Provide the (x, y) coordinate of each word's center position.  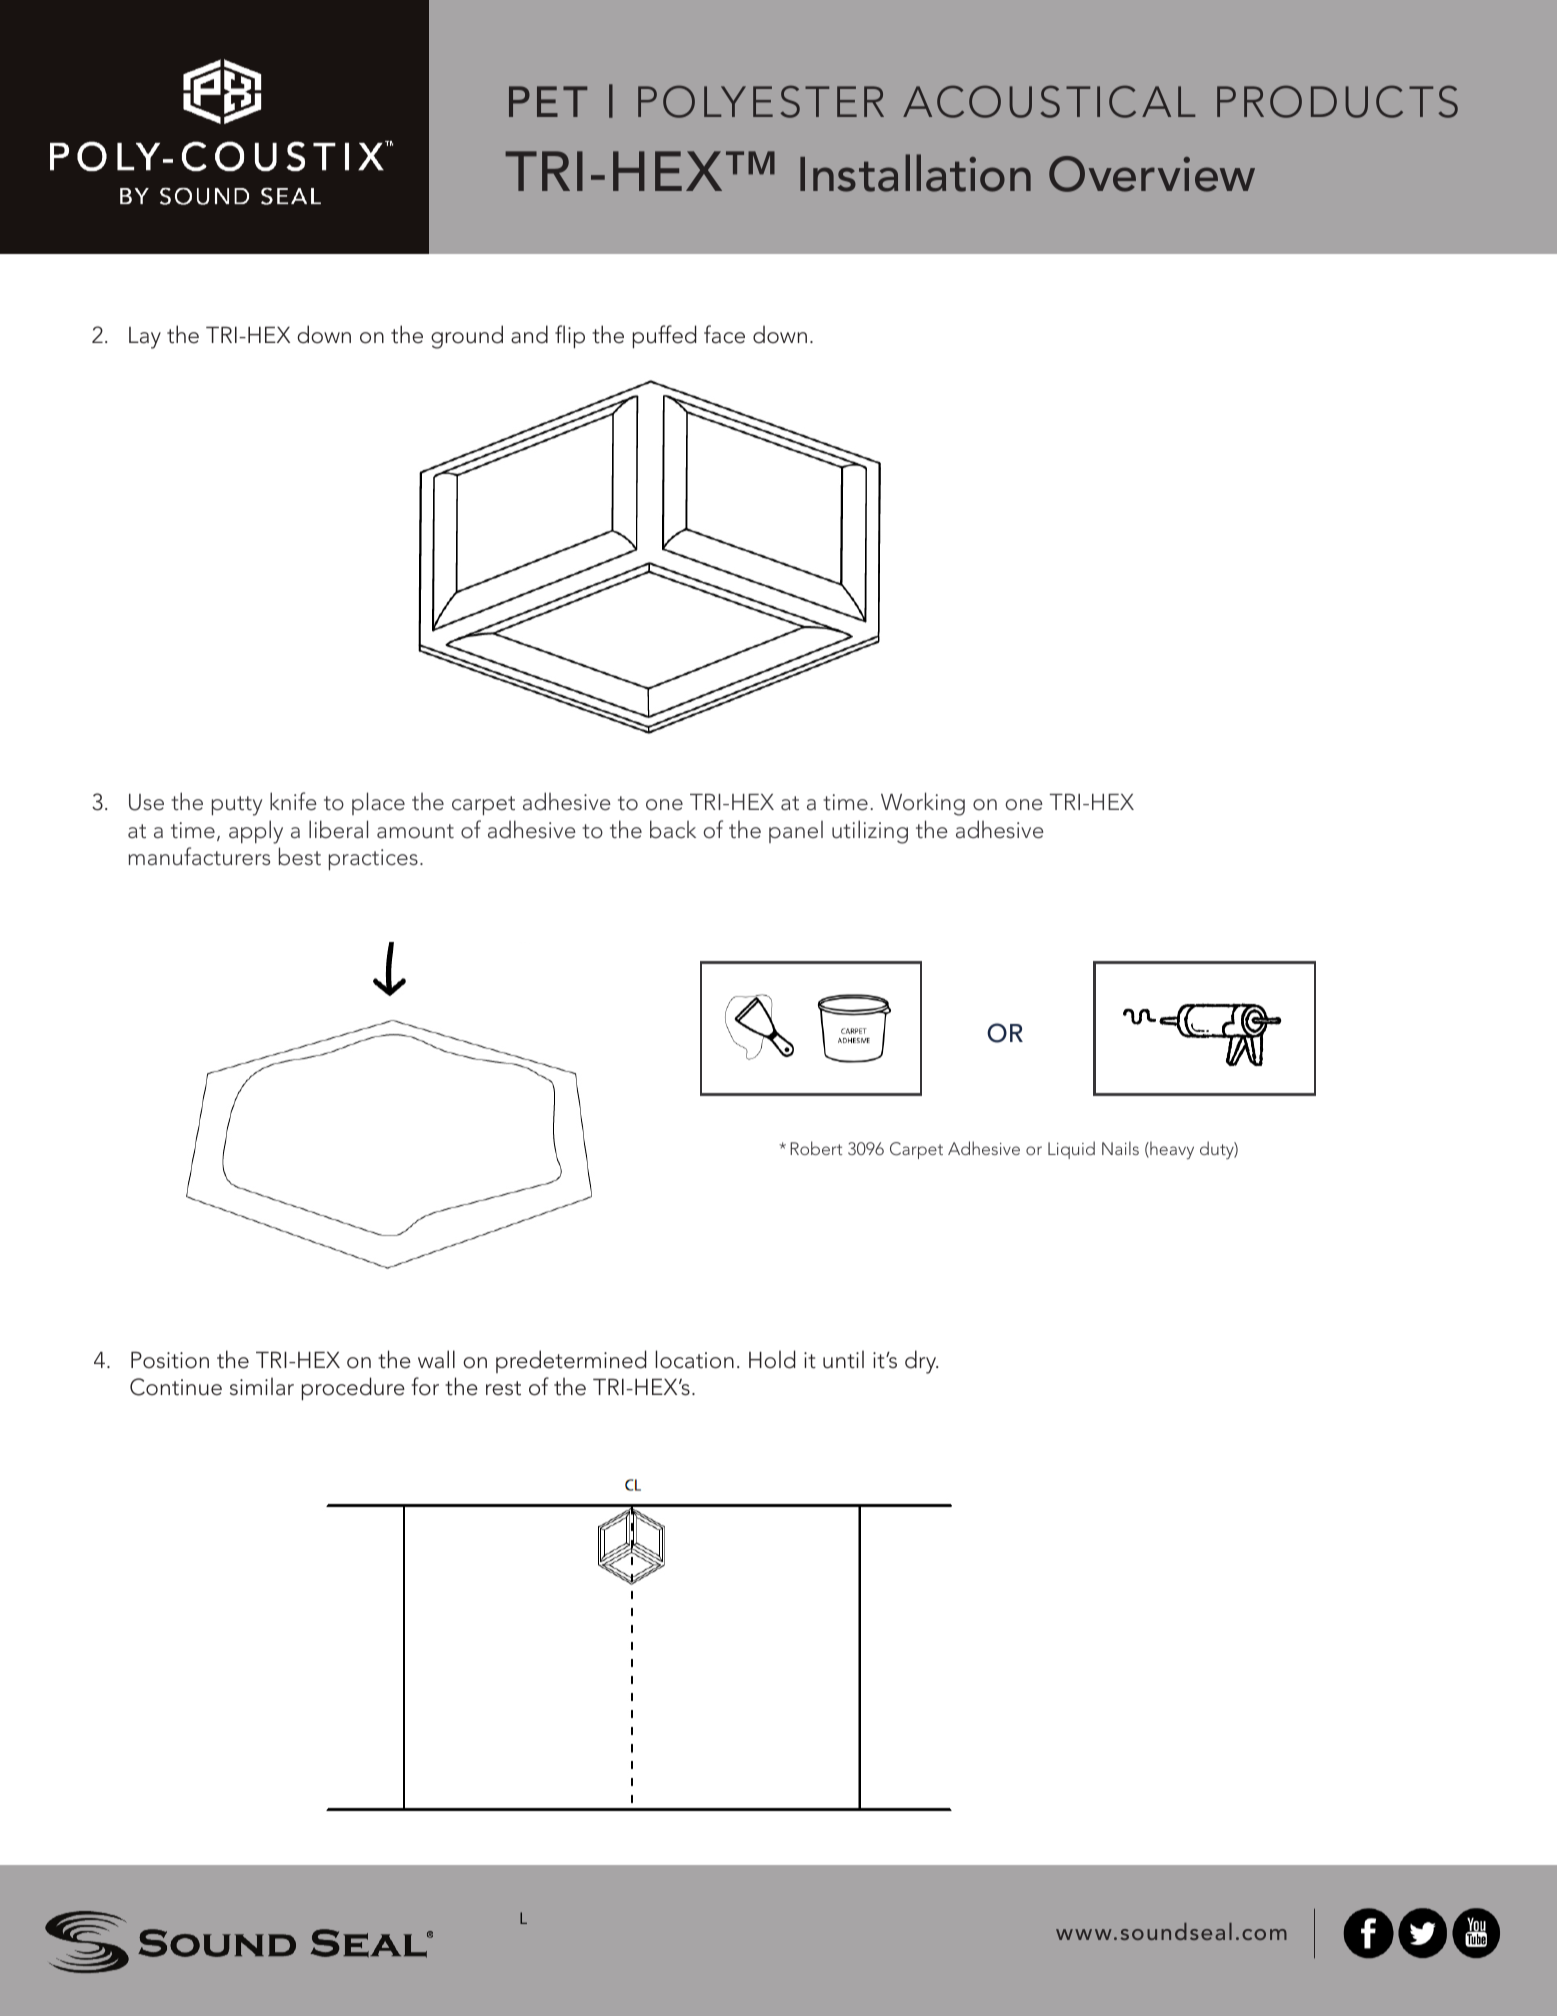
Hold (772, 1359)
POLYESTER (761, 101)
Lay (145, 338)
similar (262, 1386)
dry (921, 1362)
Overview (1152, 174)
